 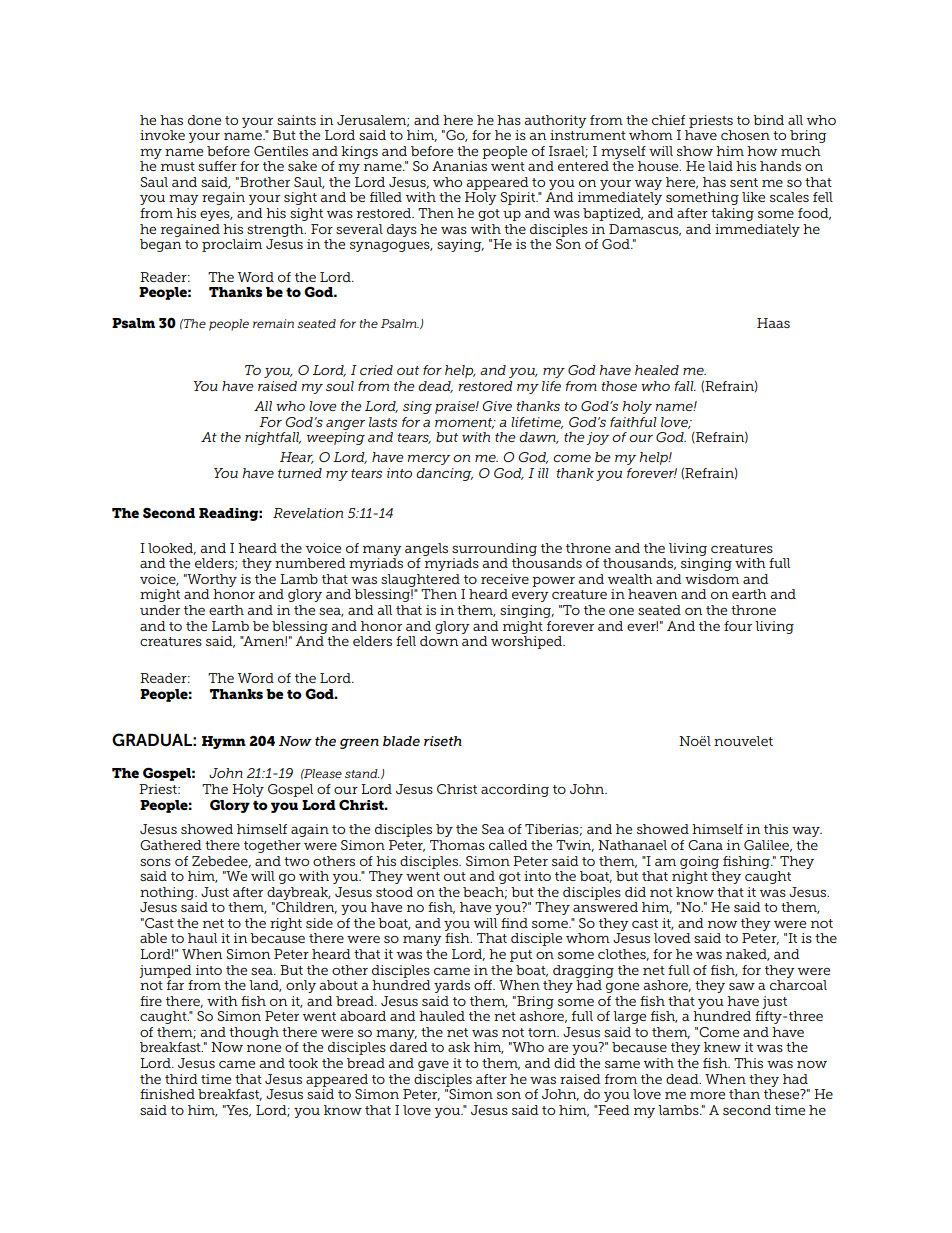 I want to click on chosen, so click(x=745, y=135).
